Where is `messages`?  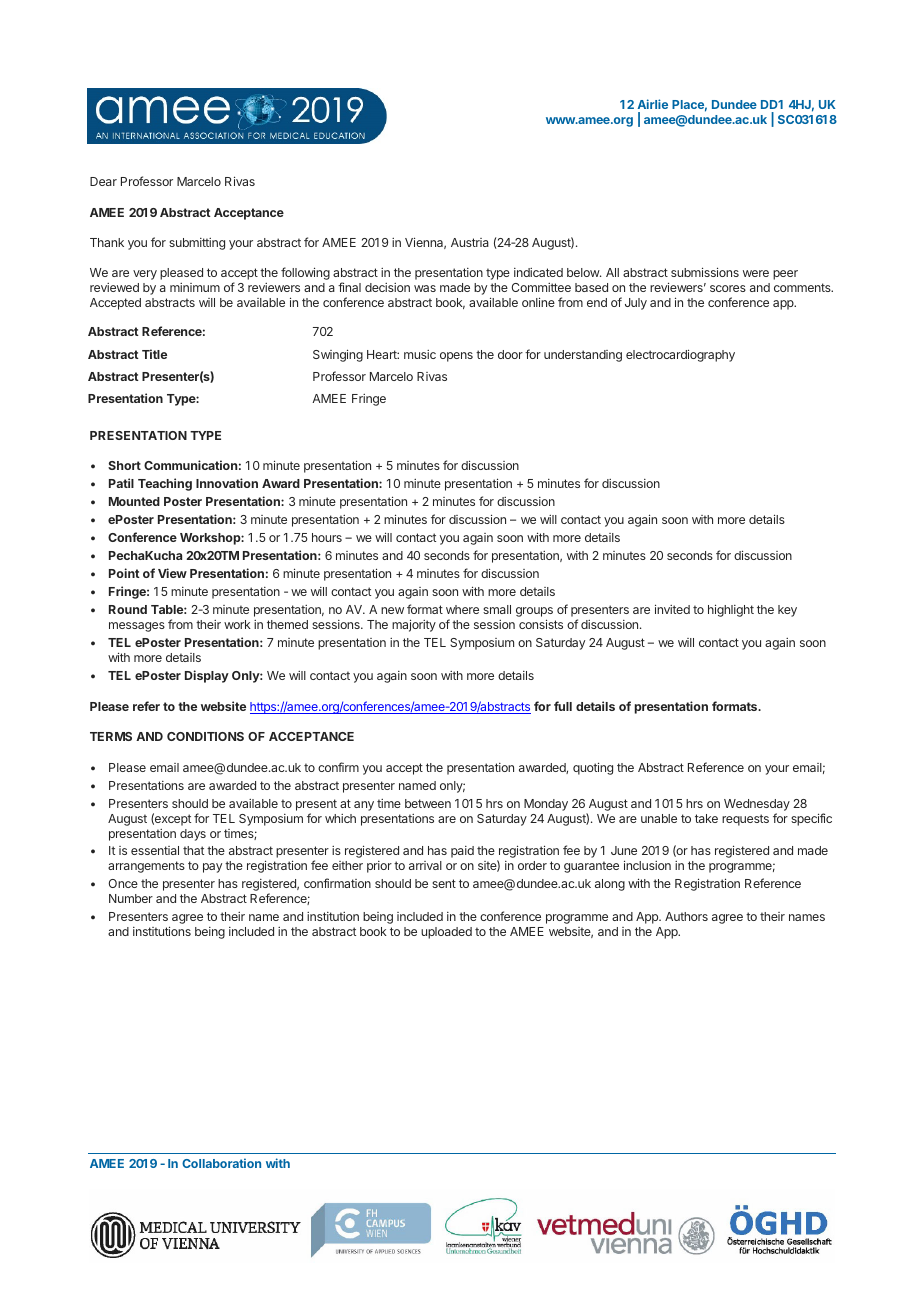
messages is located at coordinates (137, 627).
